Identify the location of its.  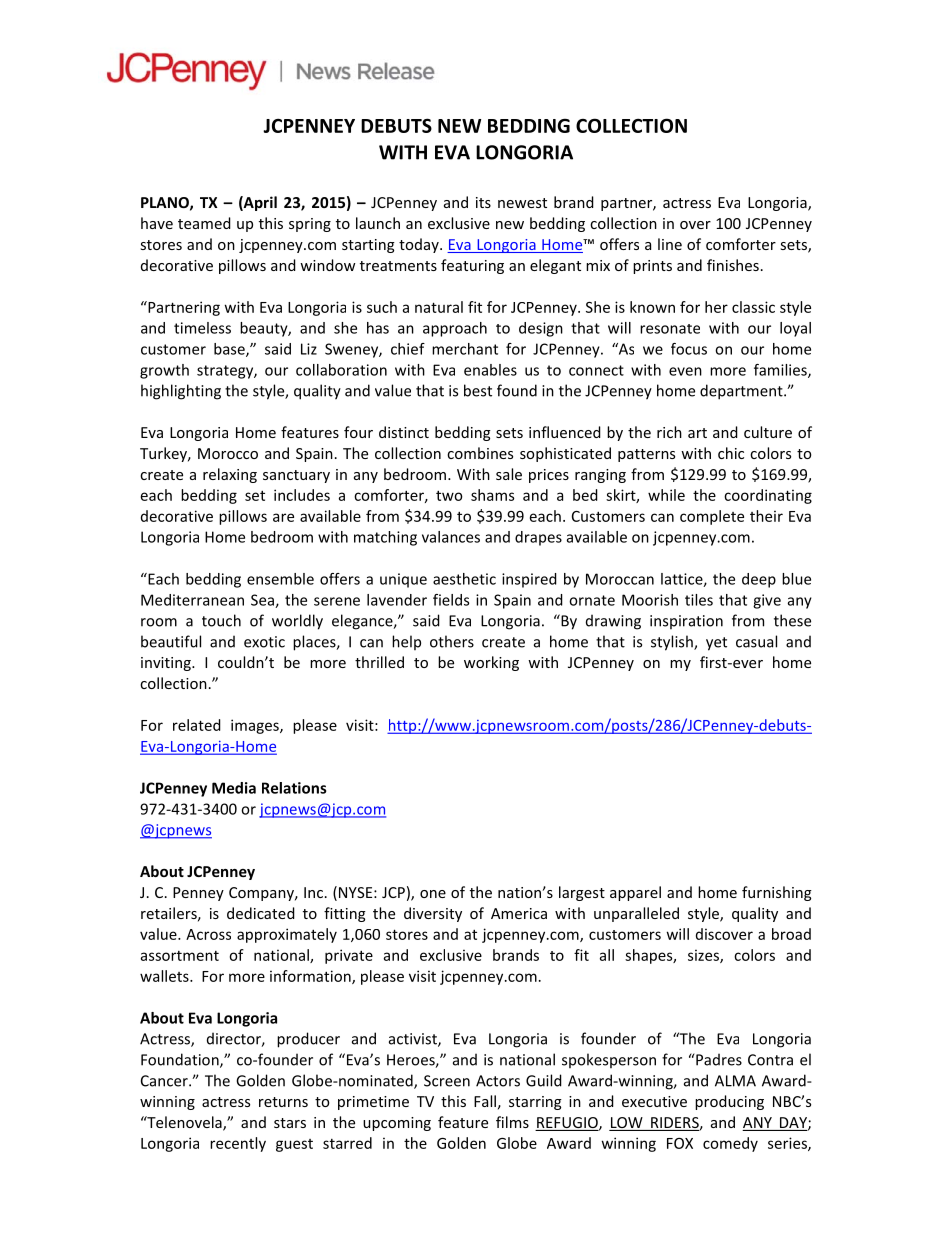
(483, 202).
